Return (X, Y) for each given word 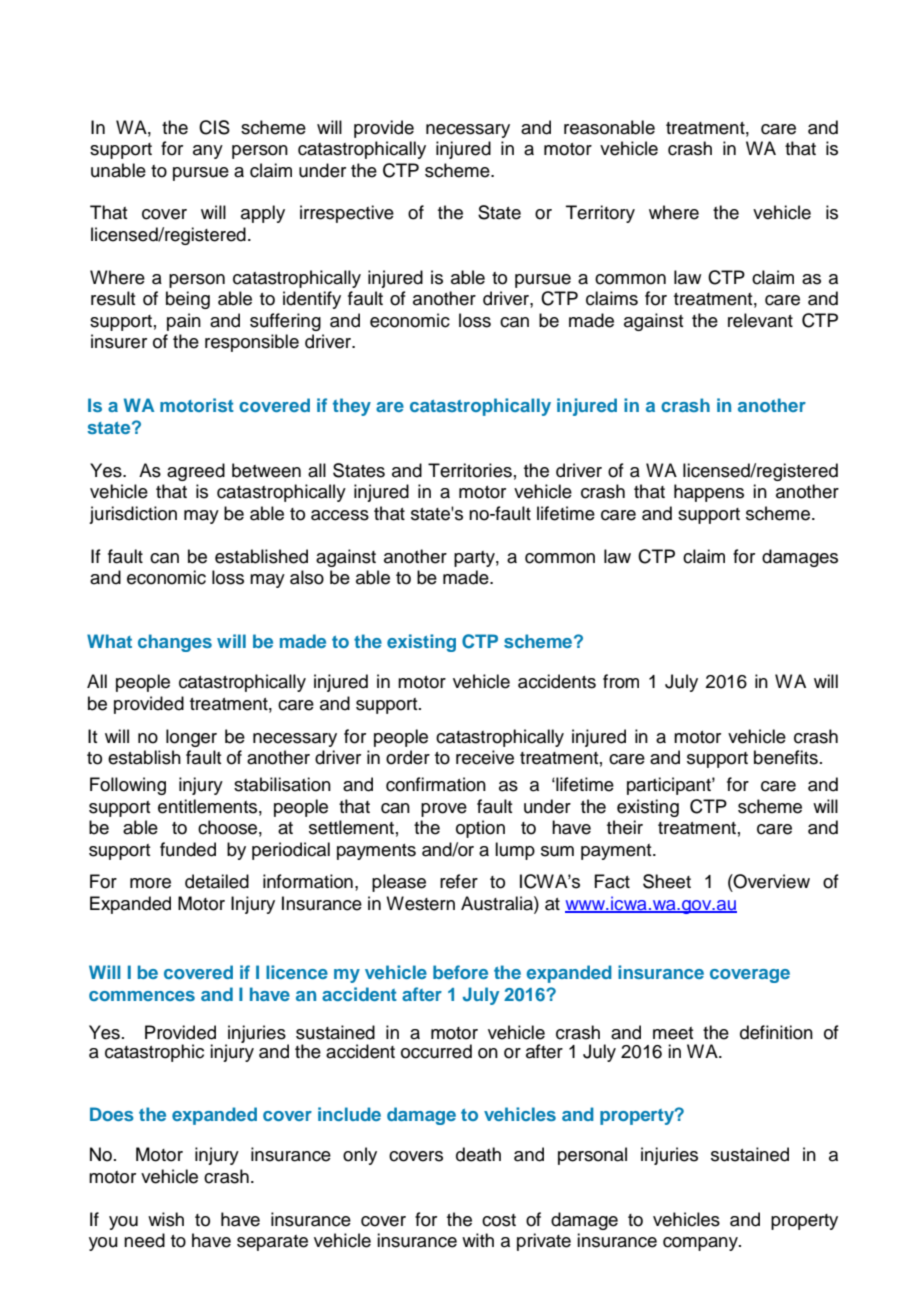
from (621, 681)
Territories (470, 470)
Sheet (667, 881)
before (460, 972)
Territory (600, 214)
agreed (196, 472)
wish (166, 1219)
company (701, 1244)
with (478, 1240)
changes (175, 643)
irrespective (347, 214)
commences (142, 996)
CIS (214, 127)
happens (709, 493)
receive (485, 757)
